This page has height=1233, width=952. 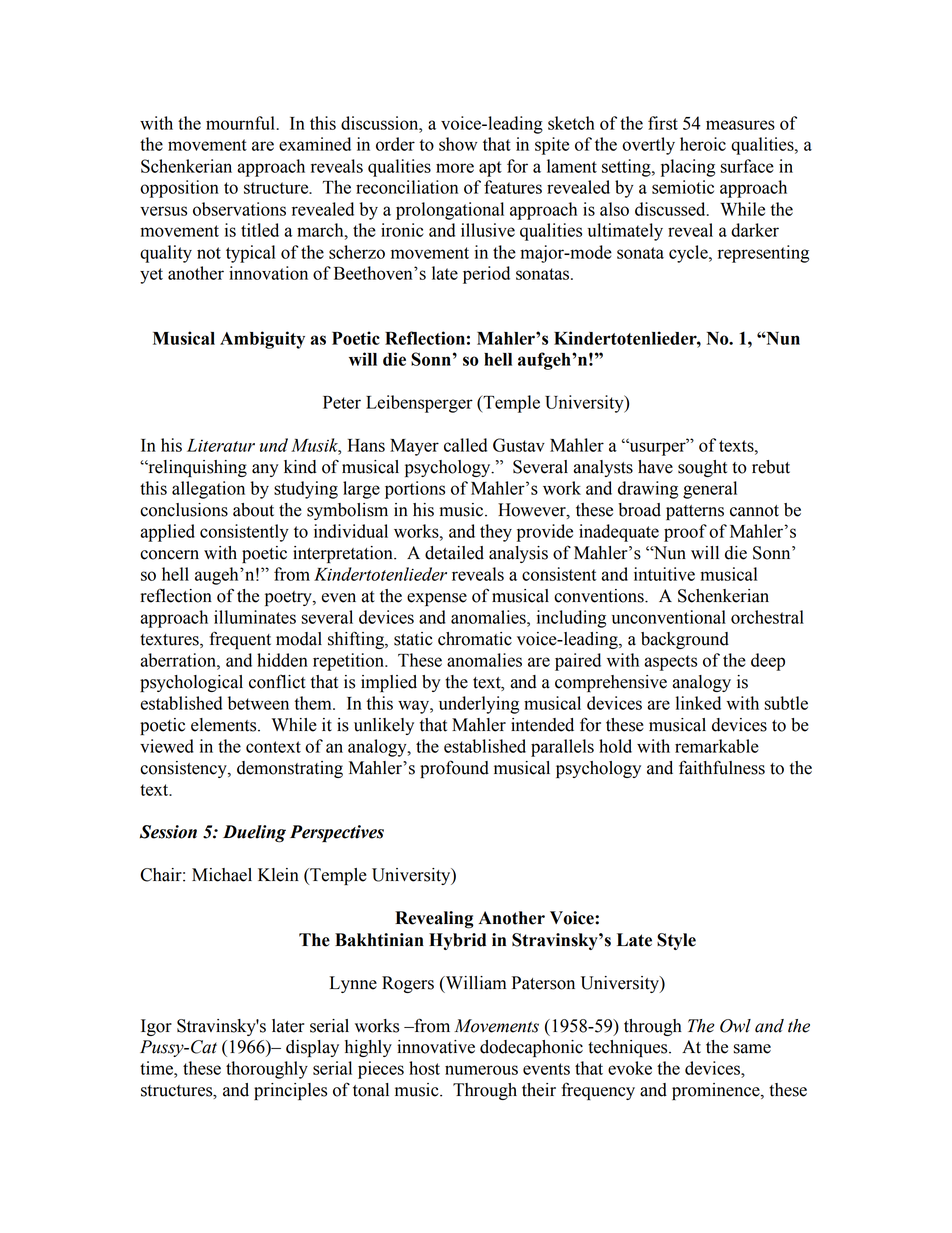 What do you see at coordinates (717, 1091) in the page?
I see `prominence` at bounding box center [717, 1091].
